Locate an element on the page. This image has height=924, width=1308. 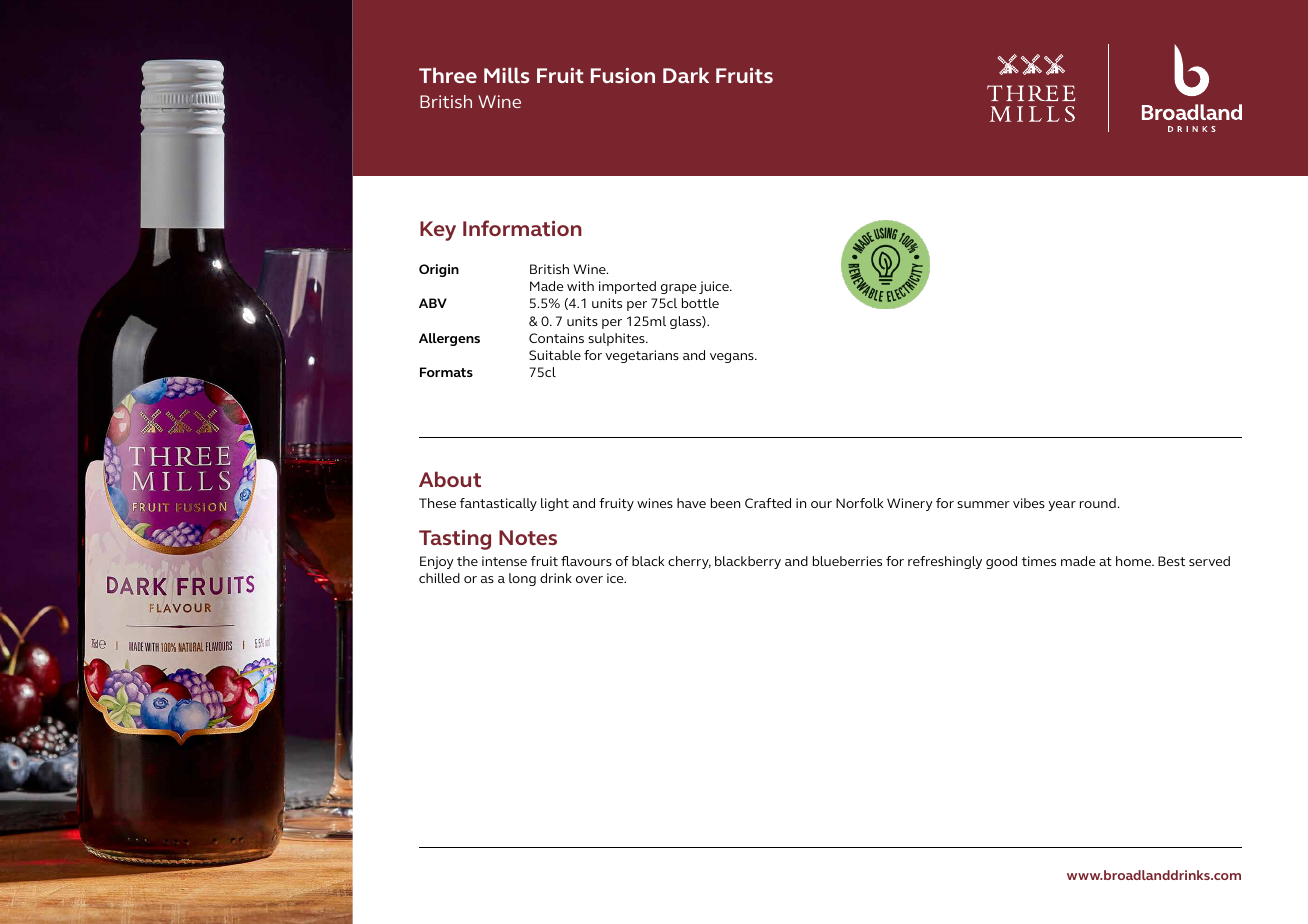
juice is located at coordinates (715, 287).
